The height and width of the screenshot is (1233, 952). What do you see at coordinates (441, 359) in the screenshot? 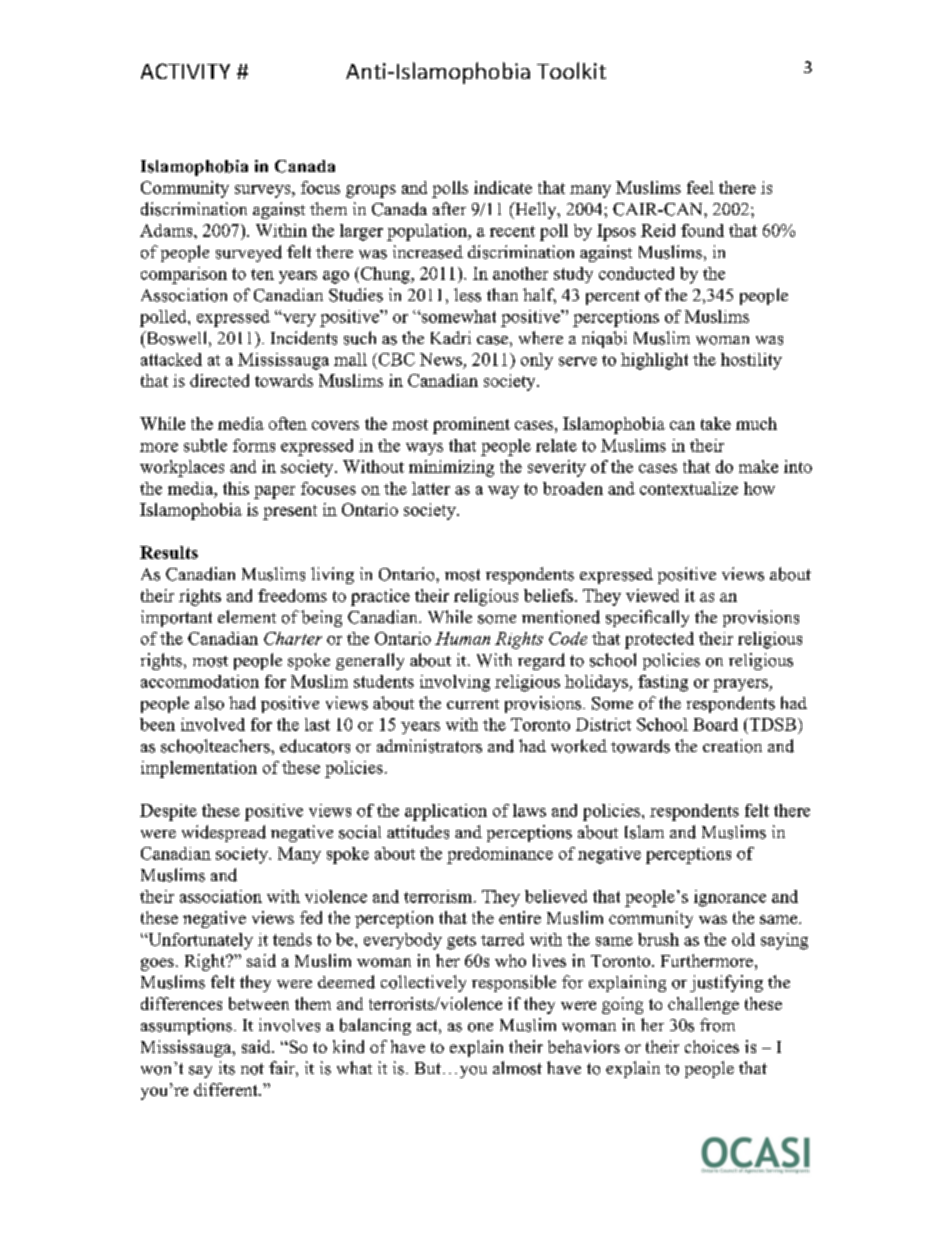
I see `News` at bounding box center [441, 359].
